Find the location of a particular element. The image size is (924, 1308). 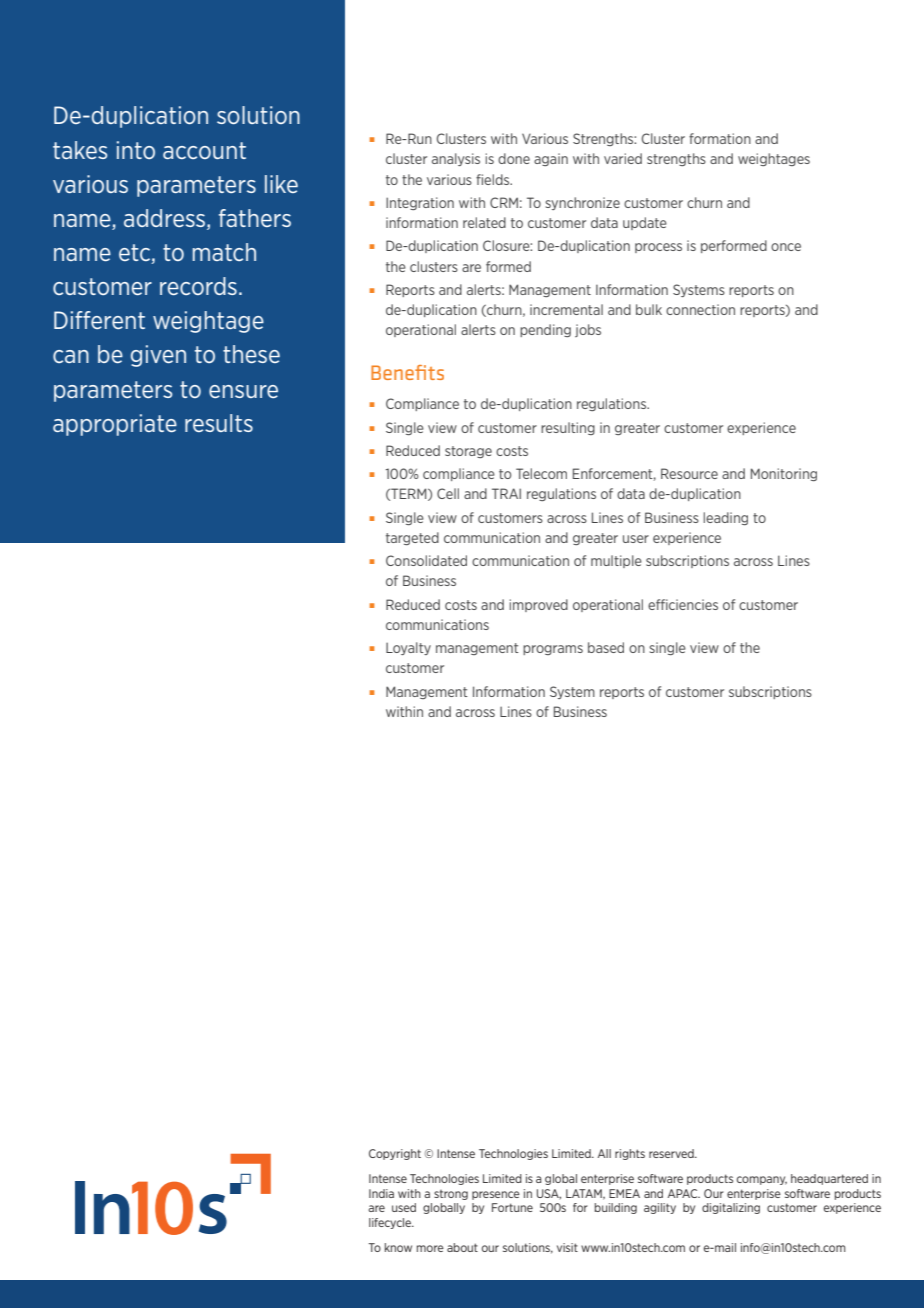

Loyalty is located at coordinates (408, 648).
